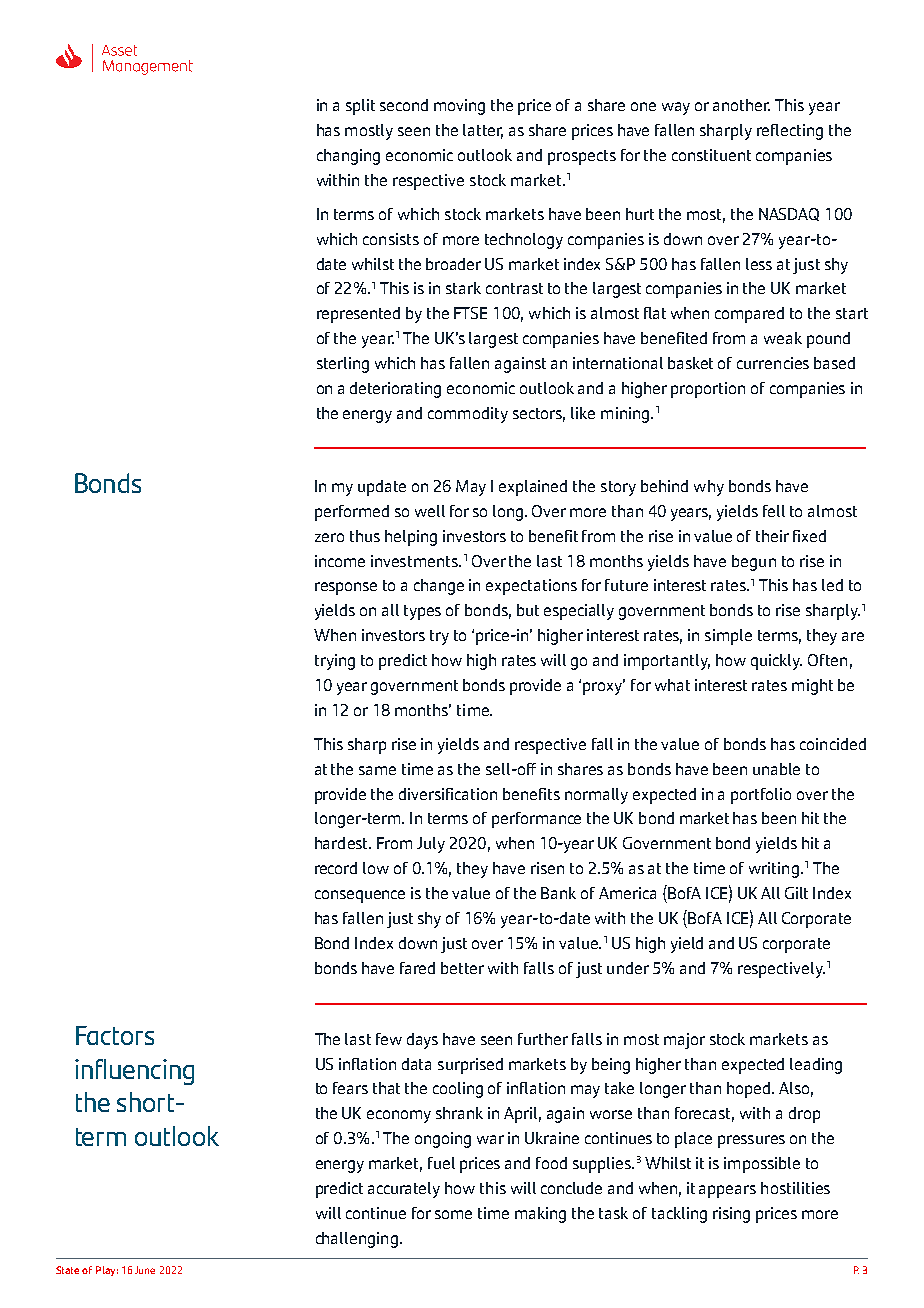 The image size is (924, 1308). I want to click on proportion, so click(708, 390).
